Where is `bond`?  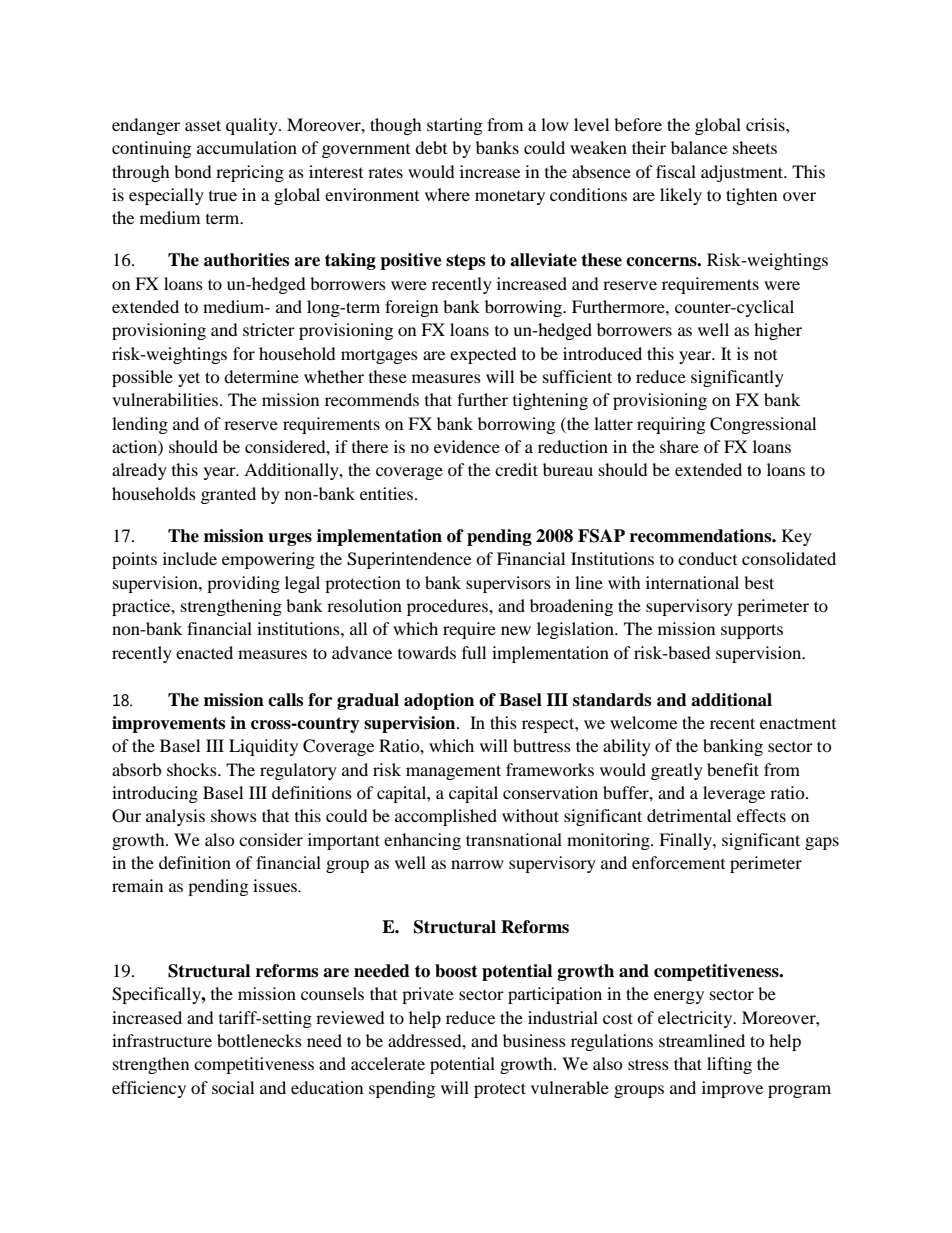
bond is located at coordinates (193, 171).
